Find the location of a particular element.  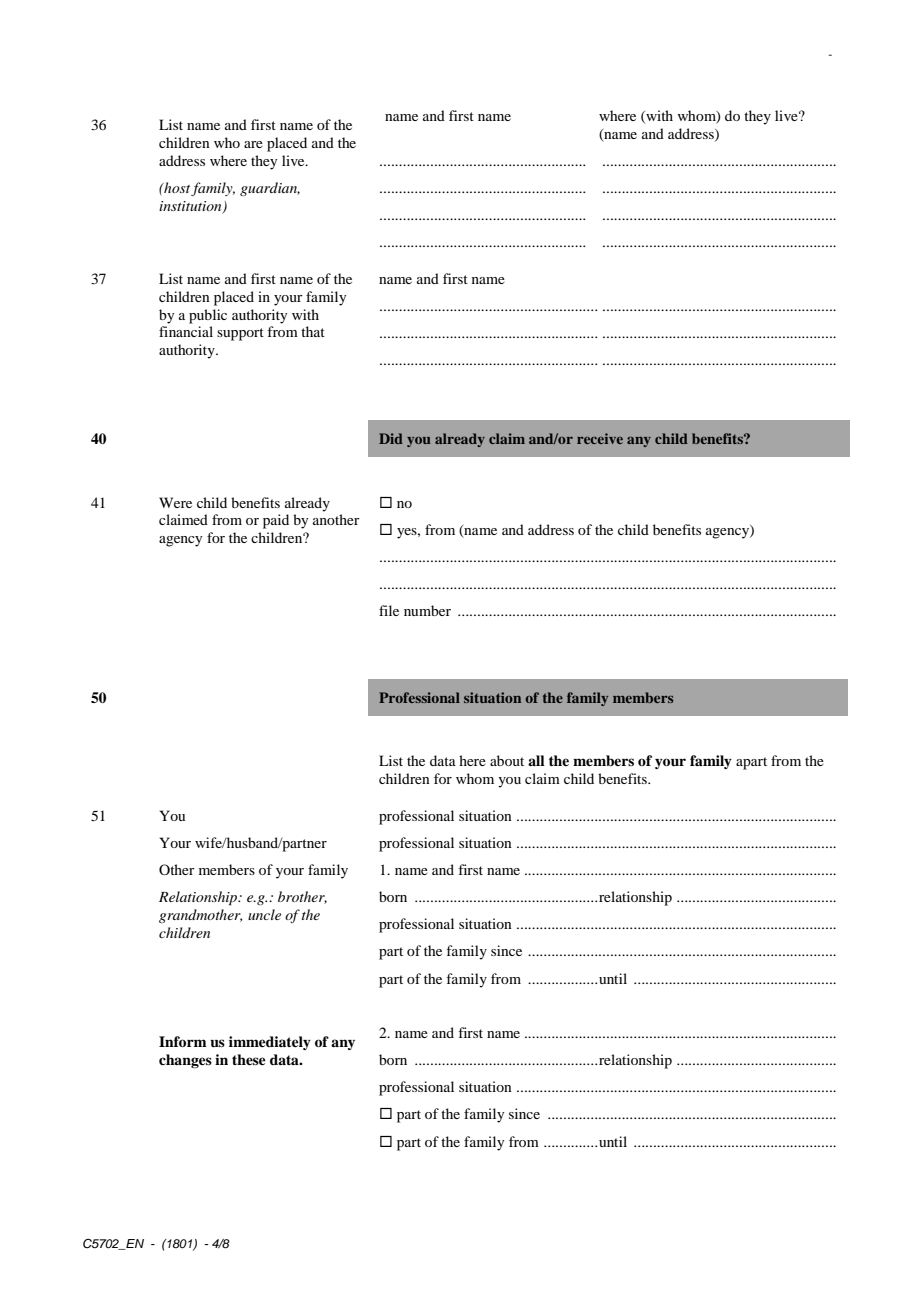

receive is located at coordinates (600, 438).
